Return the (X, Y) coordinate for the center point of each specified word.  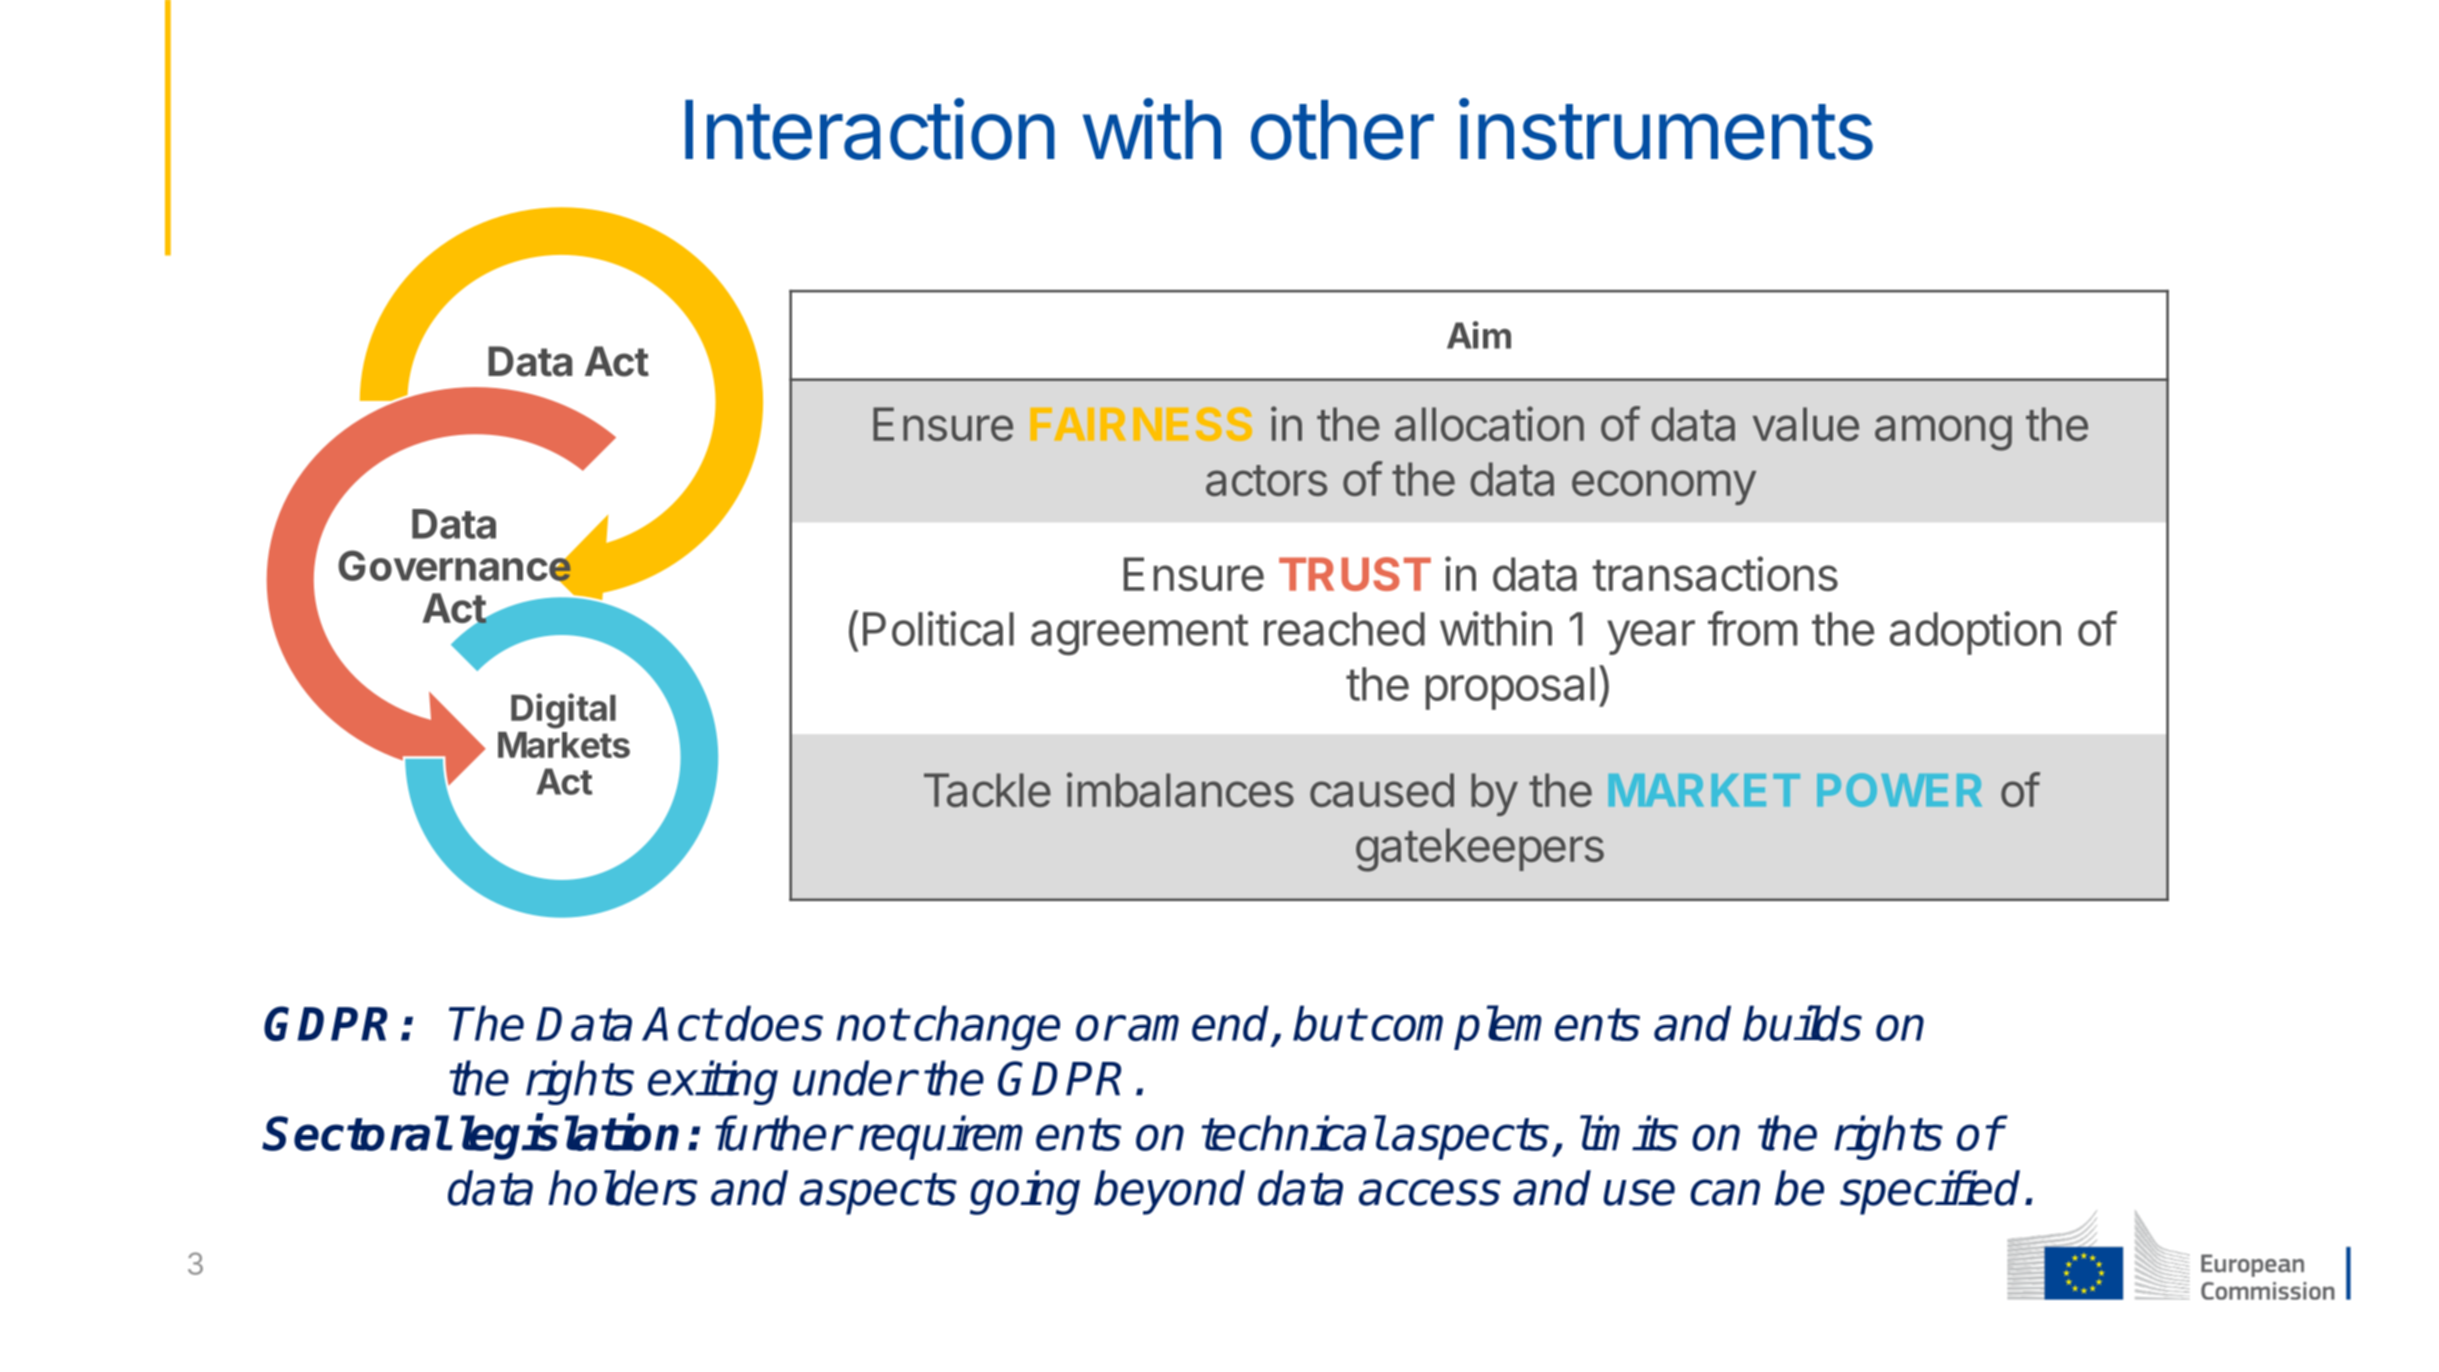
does (774, 1023)
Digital (563, 711)
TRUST (1355, 574)
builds (1802, 1023)
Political (938, 628)
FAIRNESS (1141, 424)
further (782, 1133)
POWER (1899, 790)
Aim (1479, 335)
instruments (1666, 129)
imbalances (1180, 789)
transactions (1715, 574)
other (1342, 130)
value (1806, 424)
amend (1200, 1024)
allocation (1489, 423)
